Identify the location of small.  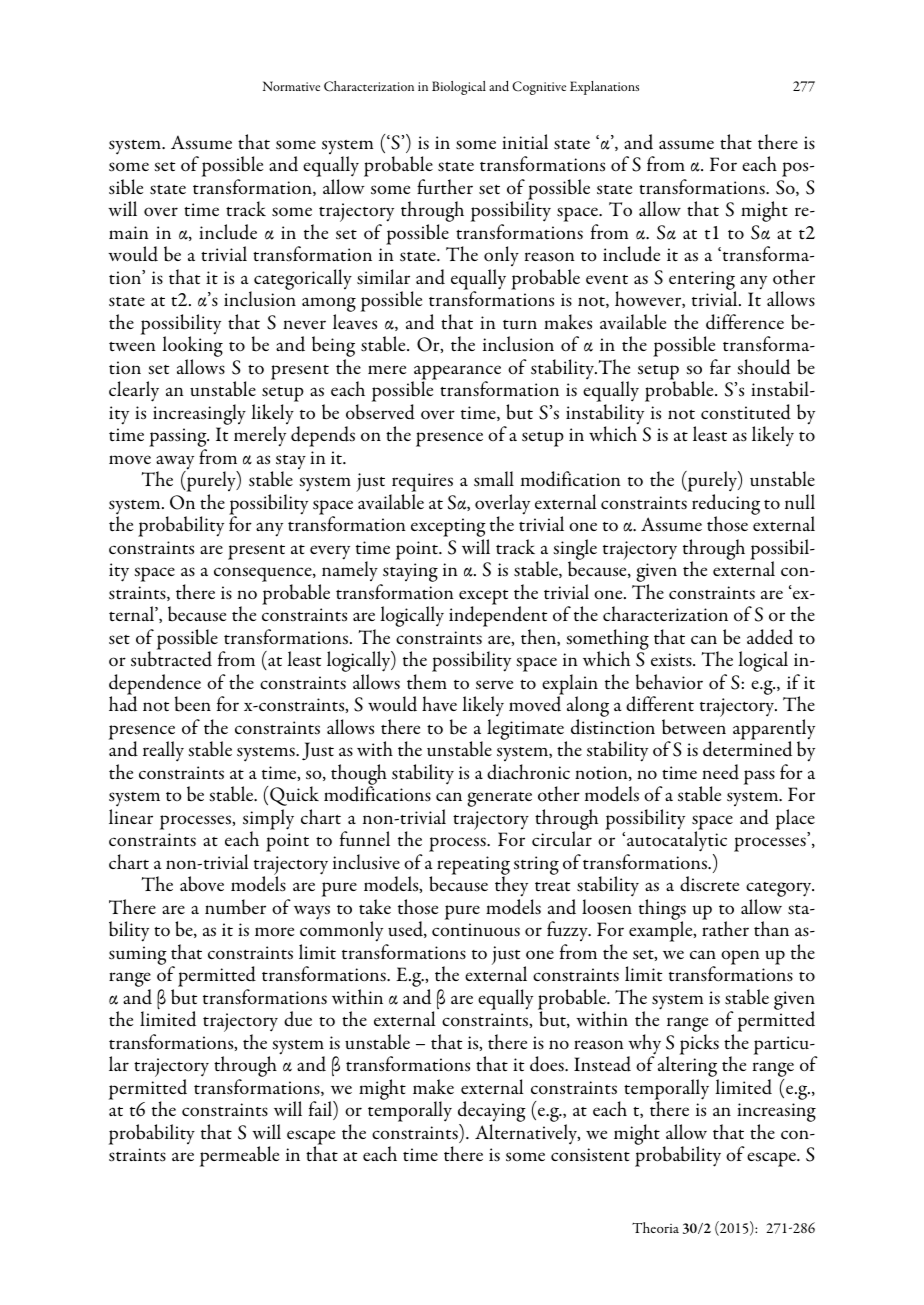
(494, 479).
